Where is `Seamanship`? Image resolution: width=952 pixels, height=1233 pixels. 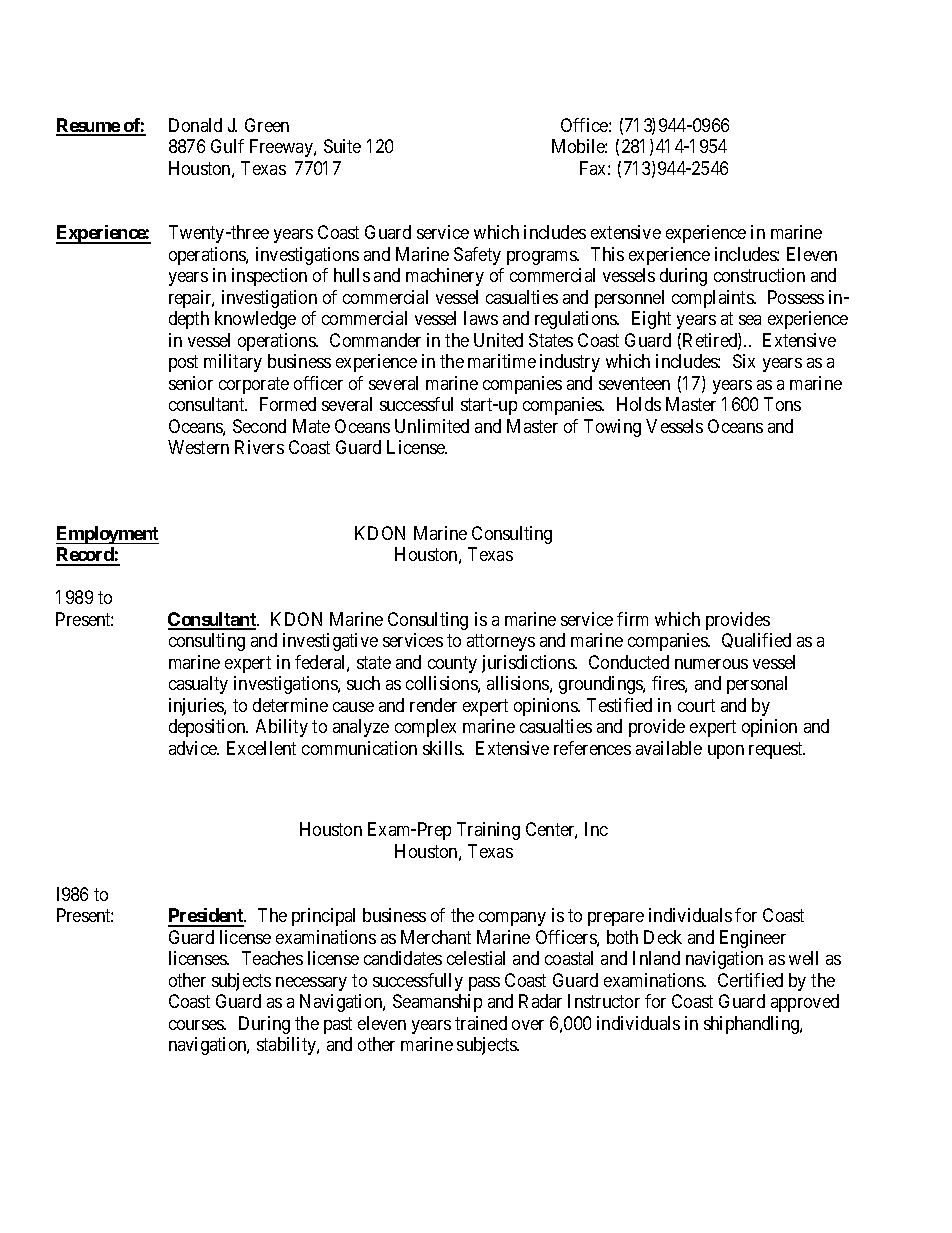 Seamanship is located at coordinates (437, 1003).
